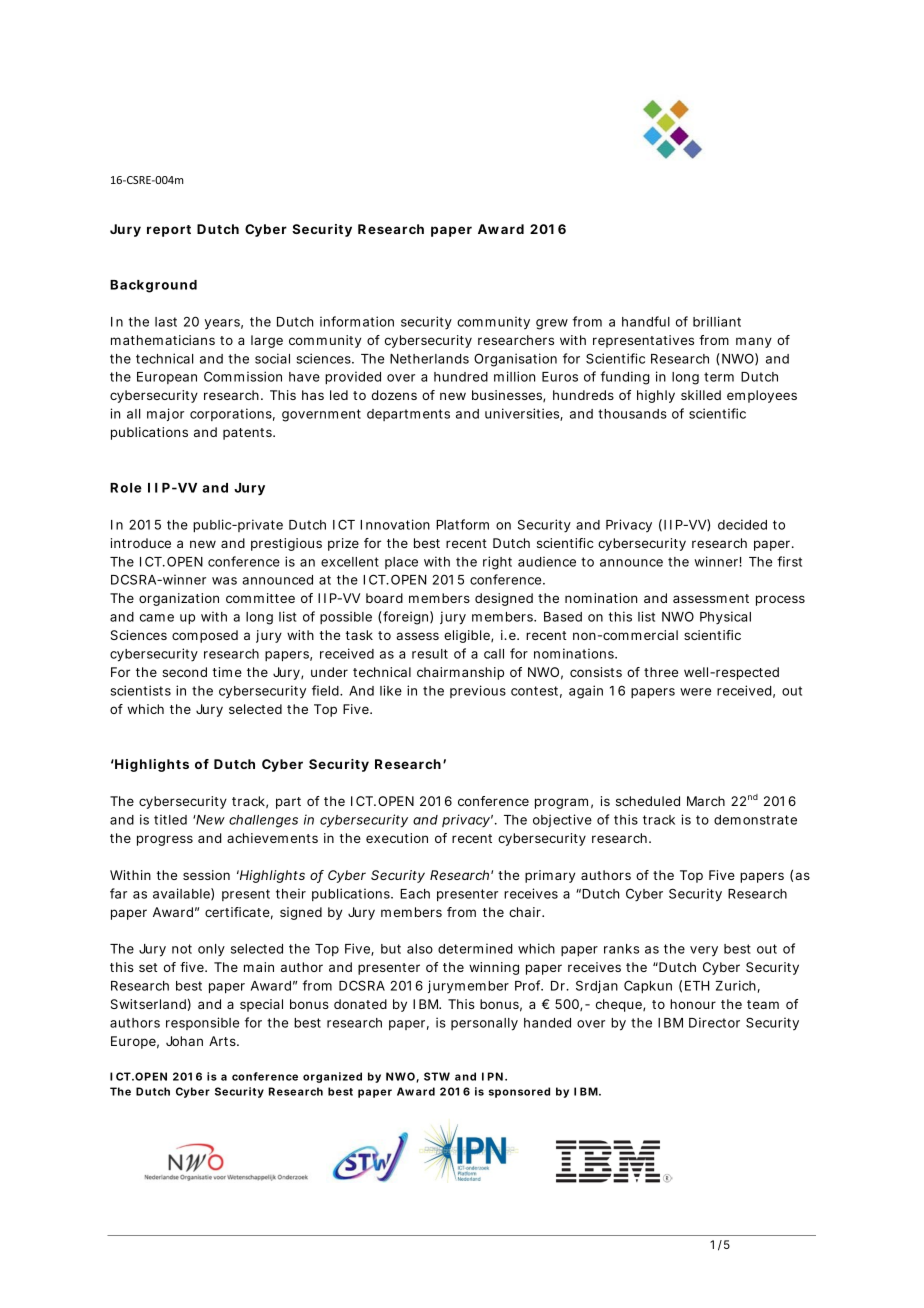 The image size is (924, 1308). Describe the element at coordinates (701, 395) in the page. I see `skilled` at that location.
